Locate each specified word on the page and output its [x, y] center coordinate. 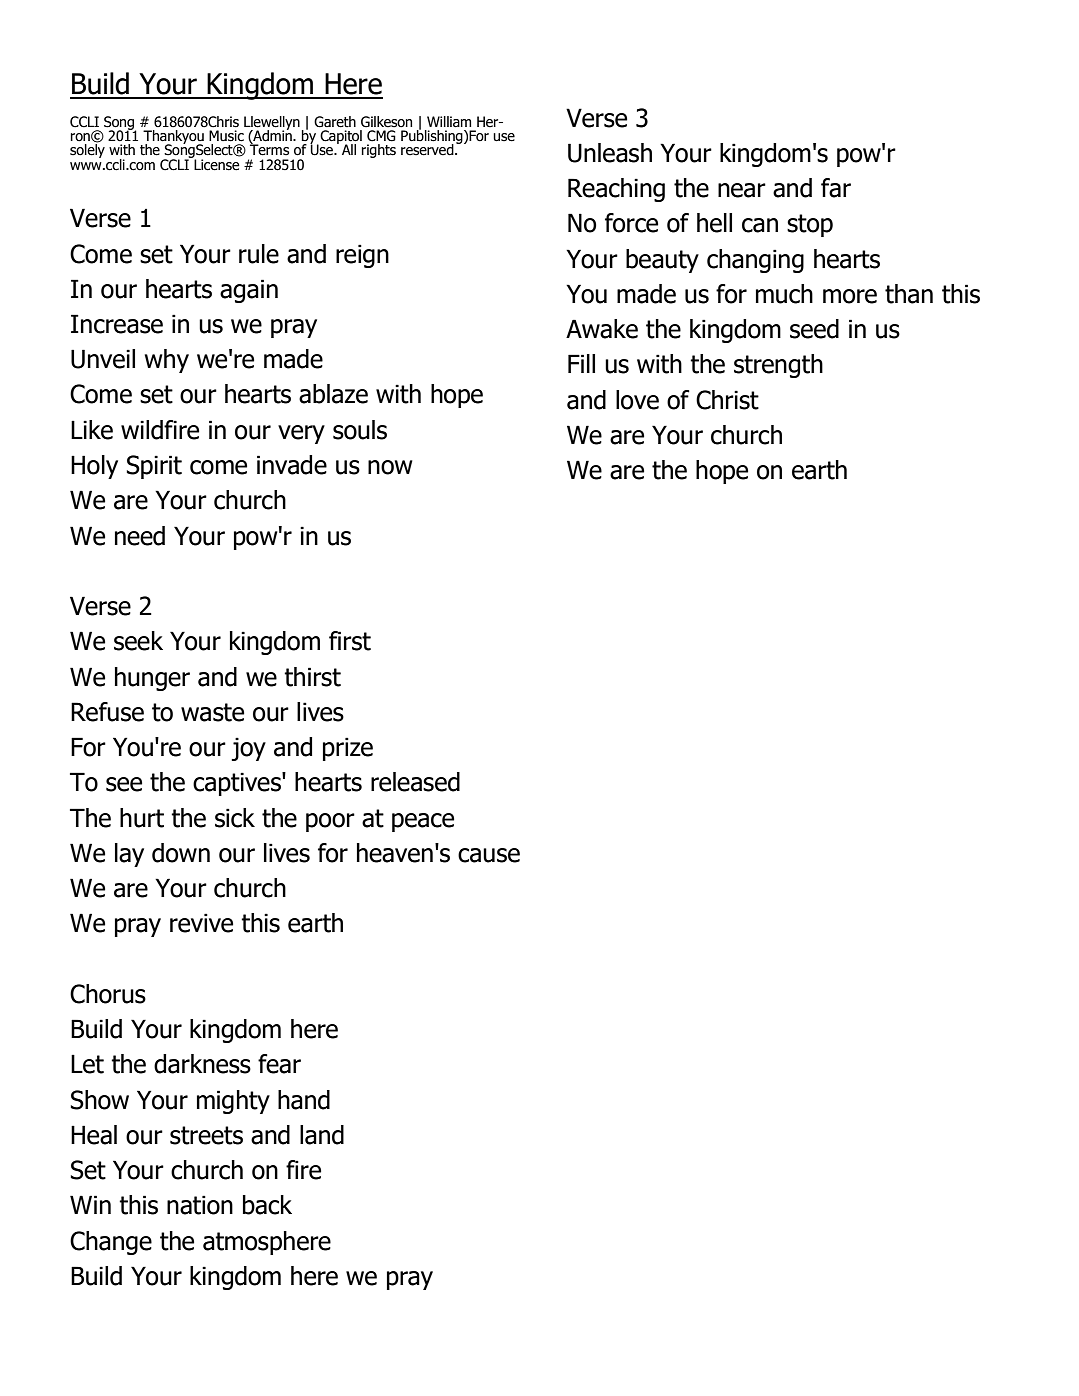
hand [304, 1100]
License [216, 164]
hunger [152, 679]
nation [200, 1205]
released [415, 782]
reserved [428, 150]
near [742, 190]
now [390, 467]
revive [201, 923]
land [322, 1135]
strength [778, 366]
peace [423, 822]
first [350, 641]
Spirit [154, 467]
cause [489, 855]
